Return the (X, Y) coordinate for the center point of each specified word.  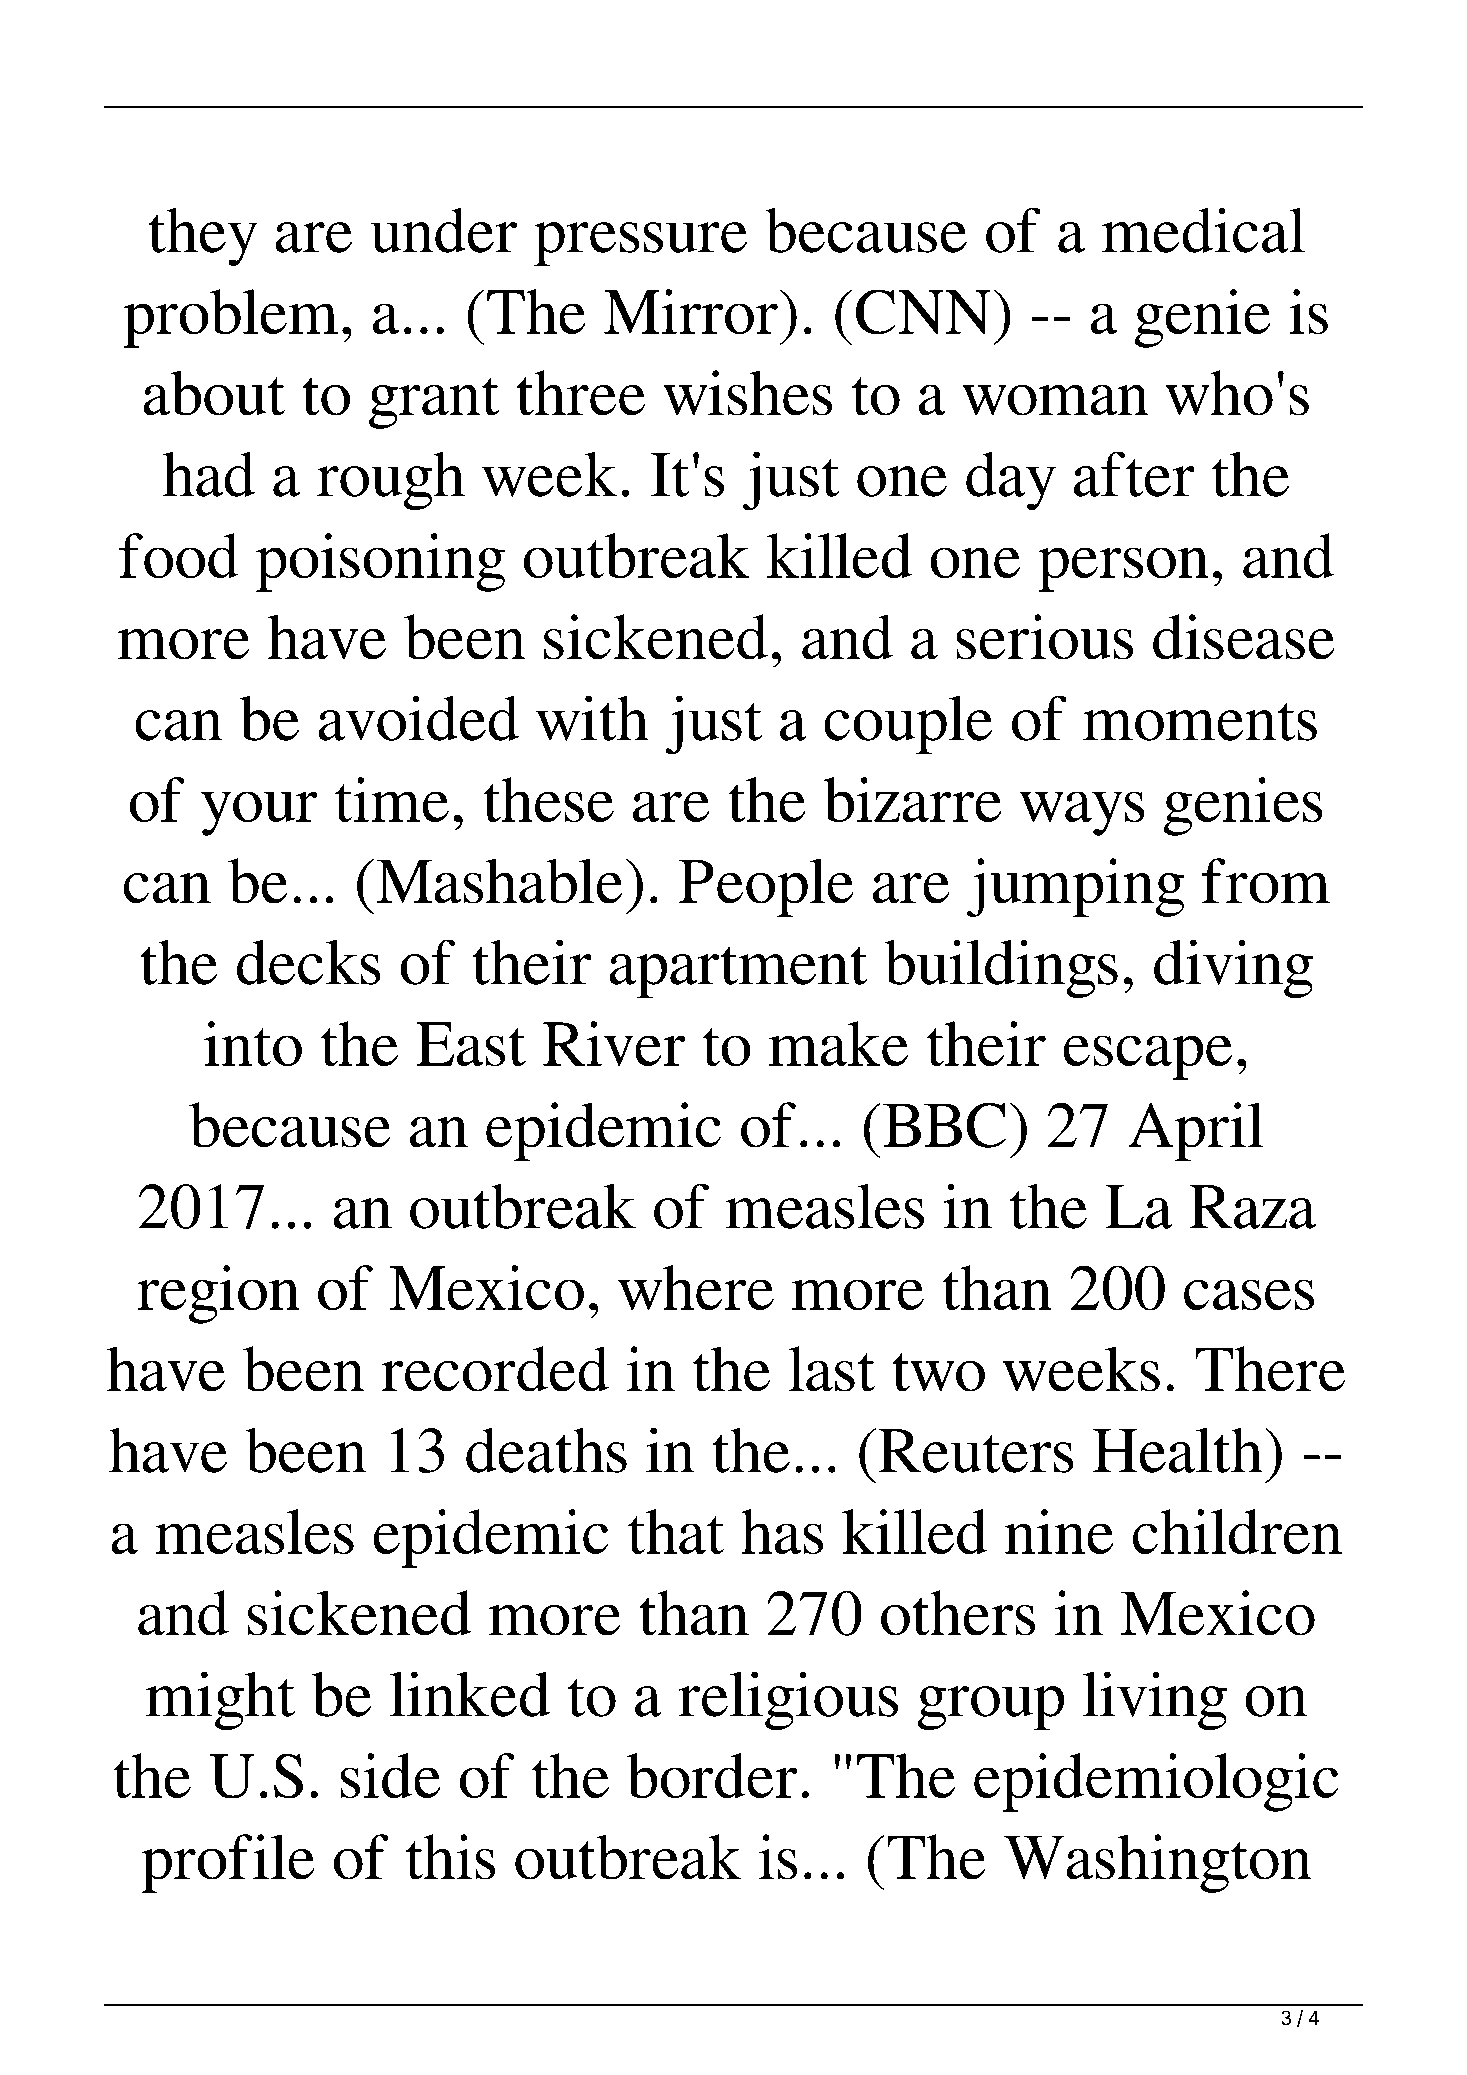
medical (1203, 230)
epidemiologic (1156, 1782)
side (390, 1775)
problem (230, 318)
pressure (640, 244)
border (712, 1775)
